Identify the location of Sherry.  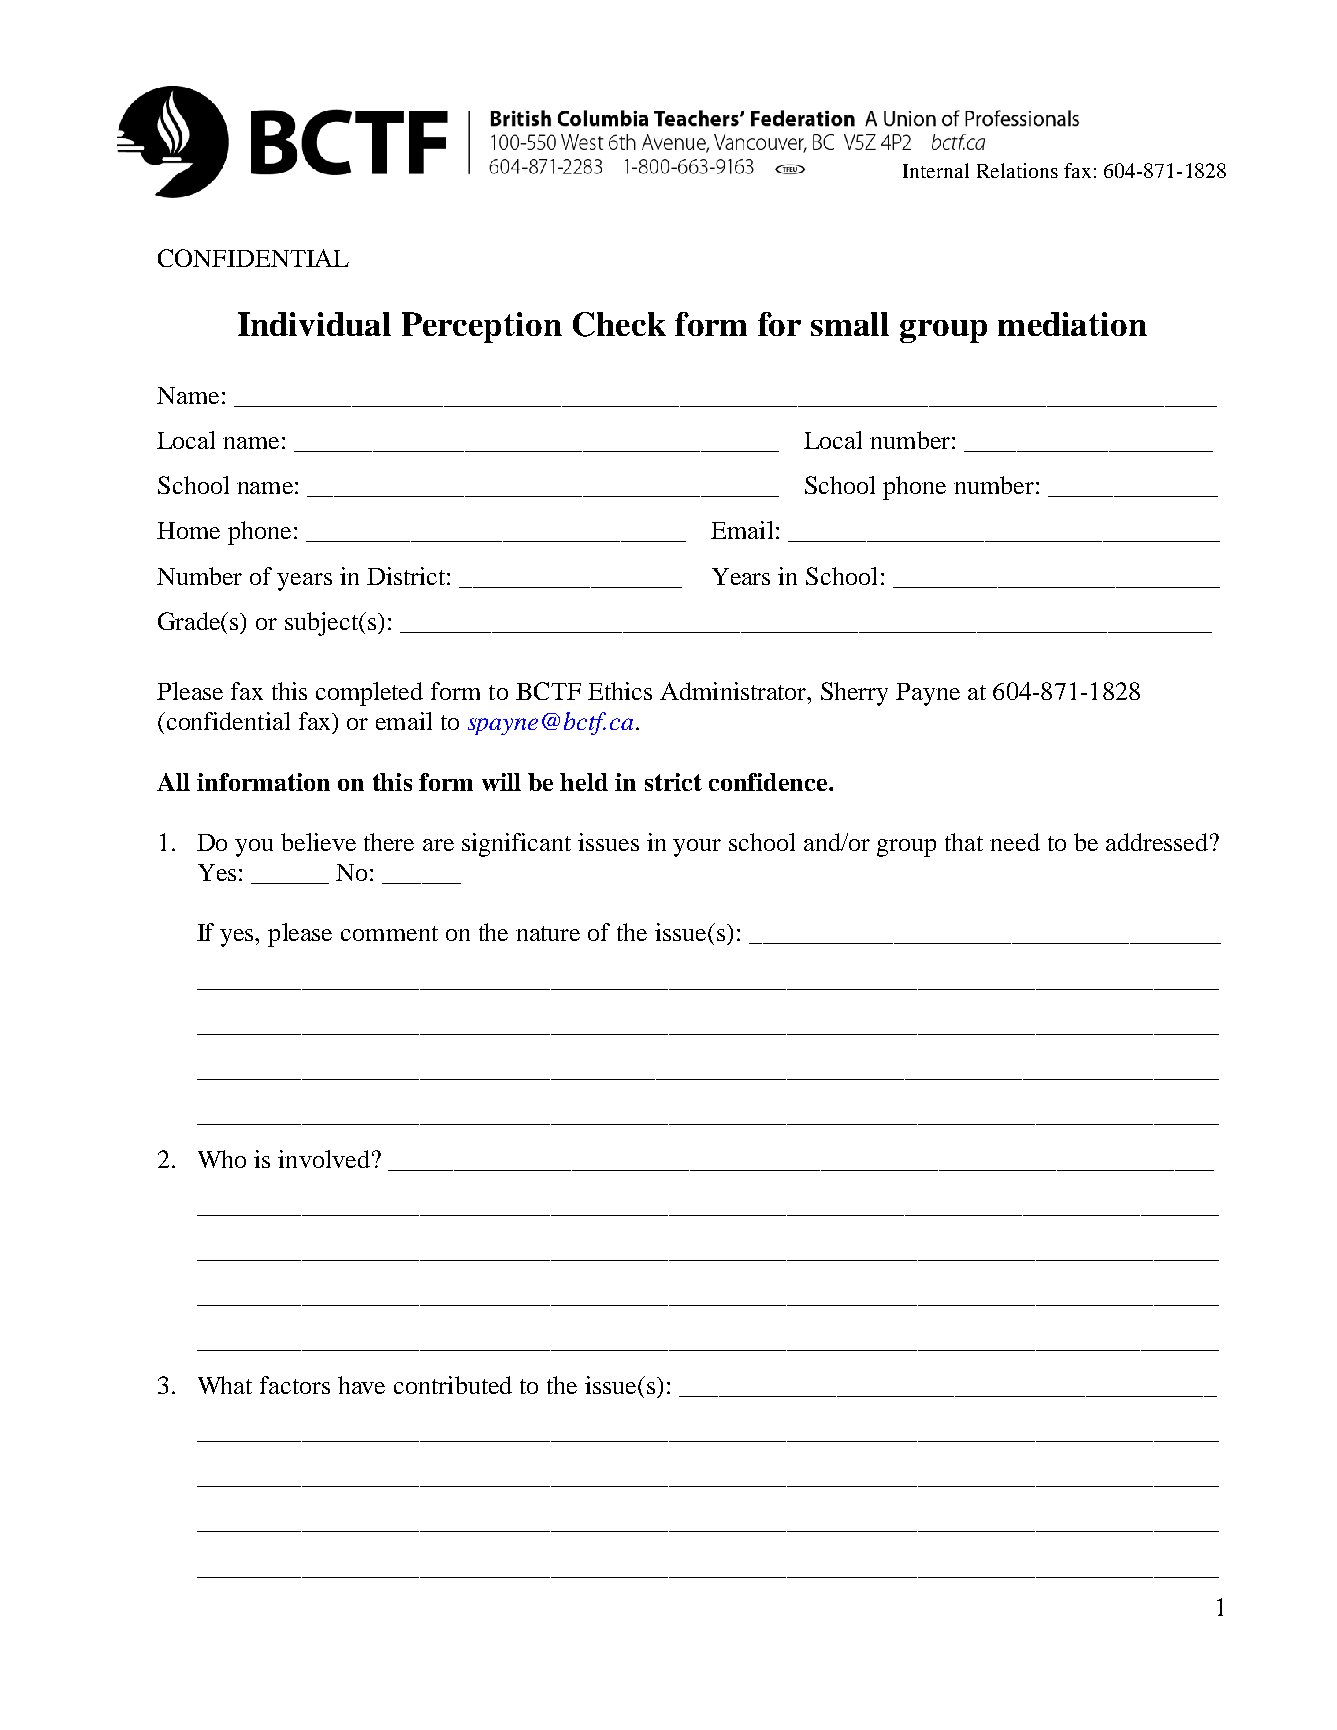
(854, 694).
